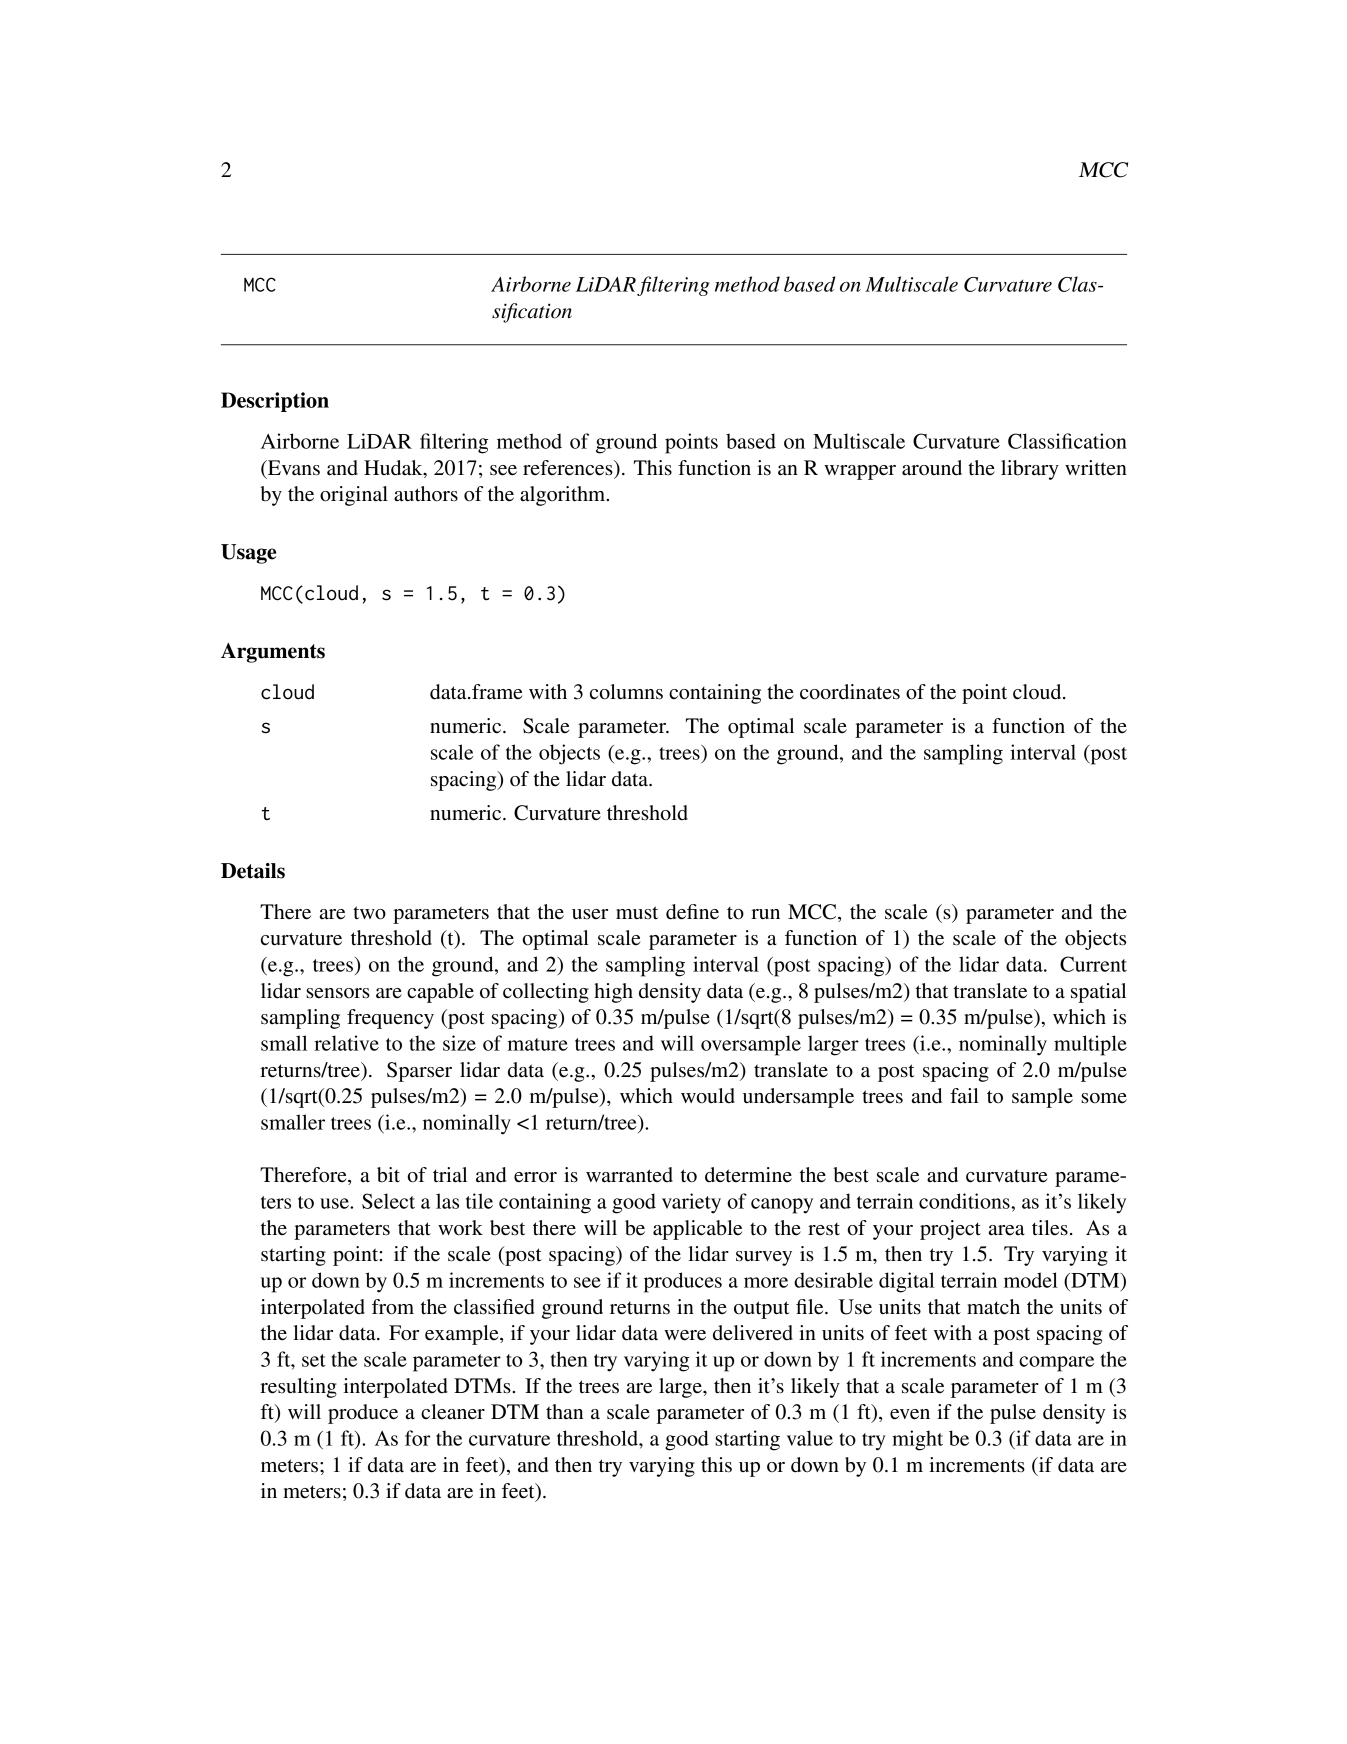 The image size is (1347, 1744). What do you see at coordinates (298, 1388) in the image?
I see `resulting` at bounding box center [298, 1388].
